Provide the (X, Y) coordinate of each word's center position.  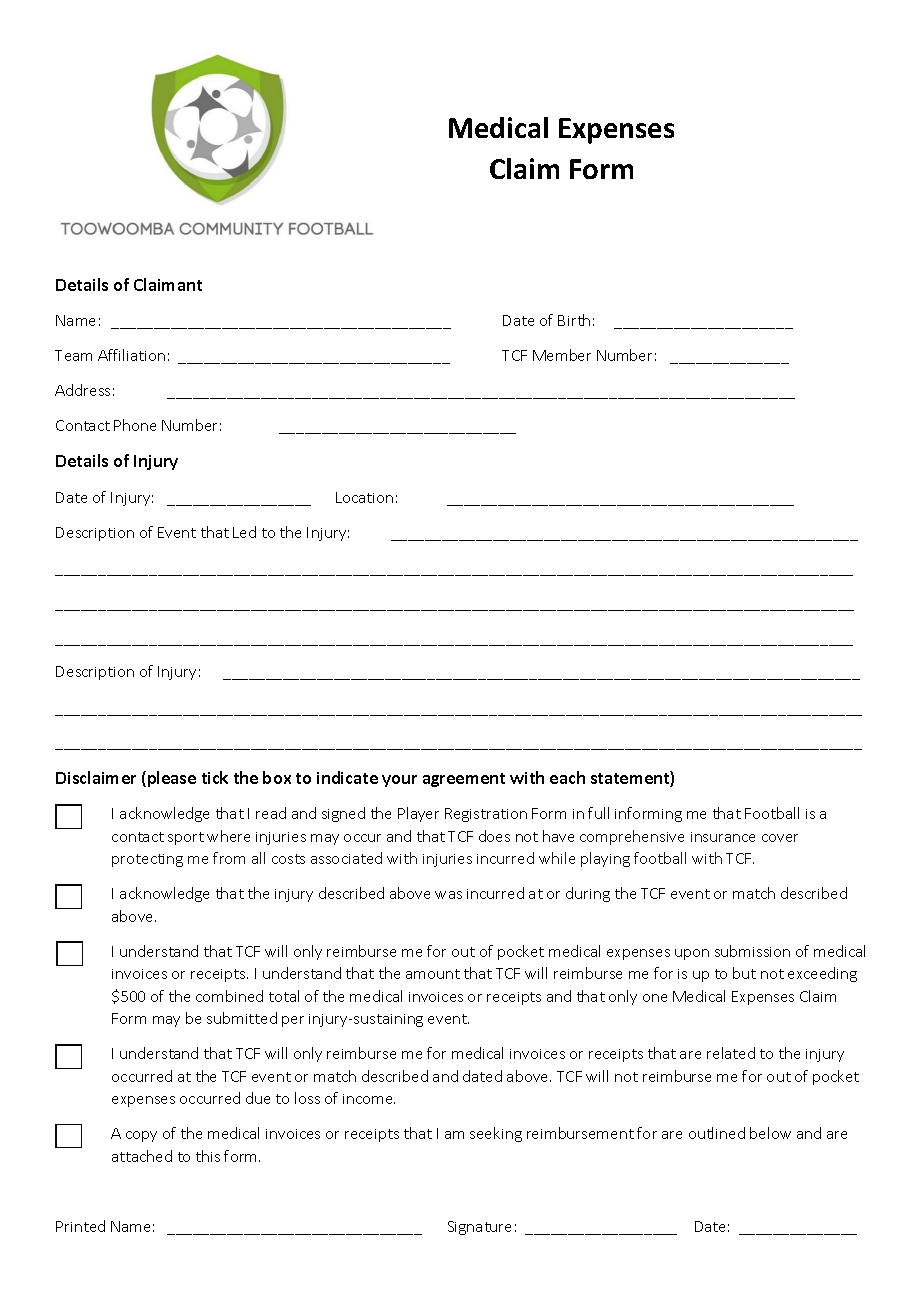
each (567, 777)
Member (562, 355)
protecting (147, 860)
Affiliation (131, 355)
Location (364, 497)
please (172, 779)
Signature (479, 1228)
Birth (574, 320)
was (448, 895)
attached (142, 1156)
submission (752, 951)
